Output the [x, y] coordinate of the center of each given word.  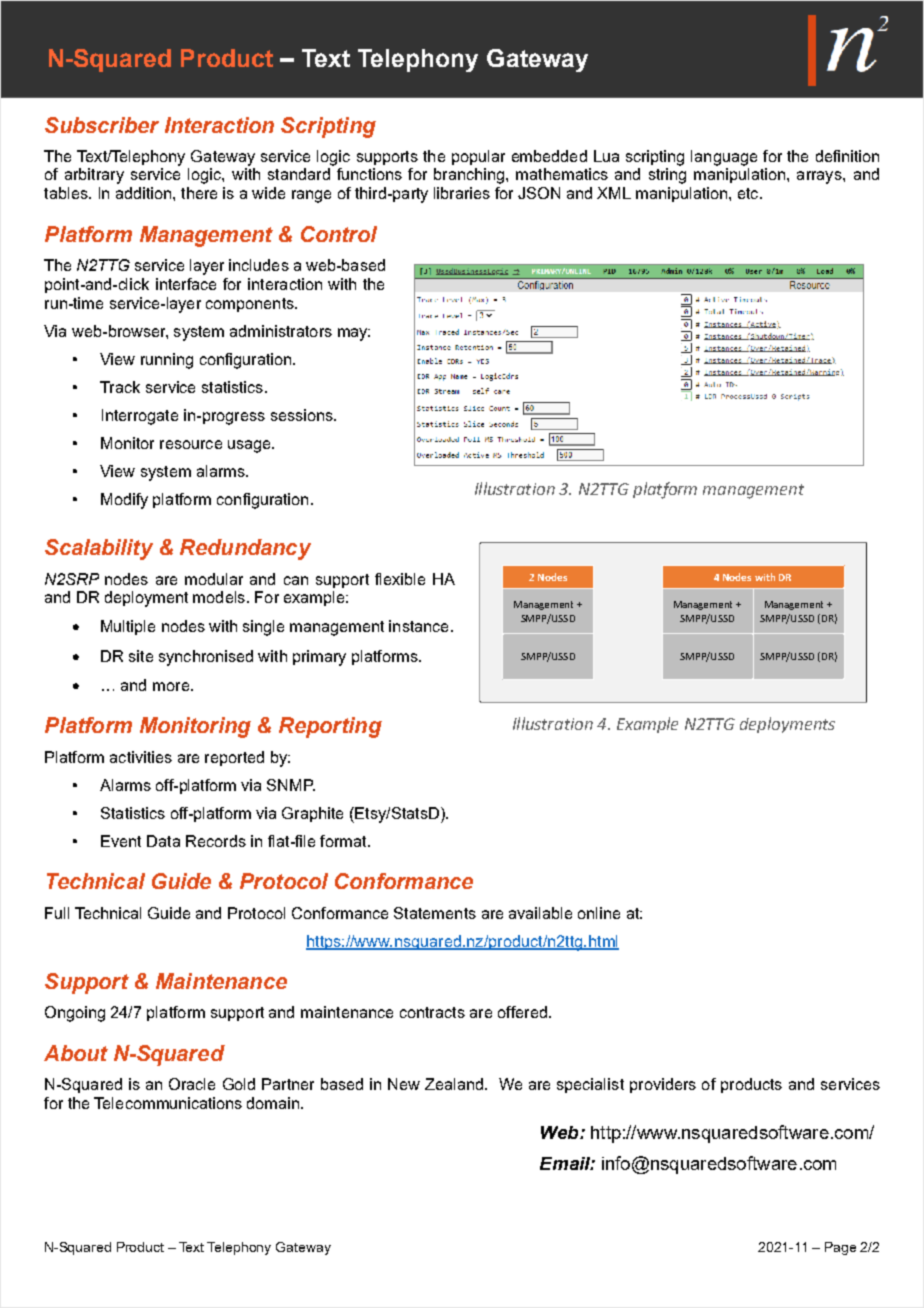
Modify [124, 501]
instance [418, 626]
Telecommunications [168, 1103]
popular [478, 157]
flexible [400, 579]
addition [143, 193]
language [724, 158]
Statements [435, 913]
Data [163, 841]
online [599, 913]
